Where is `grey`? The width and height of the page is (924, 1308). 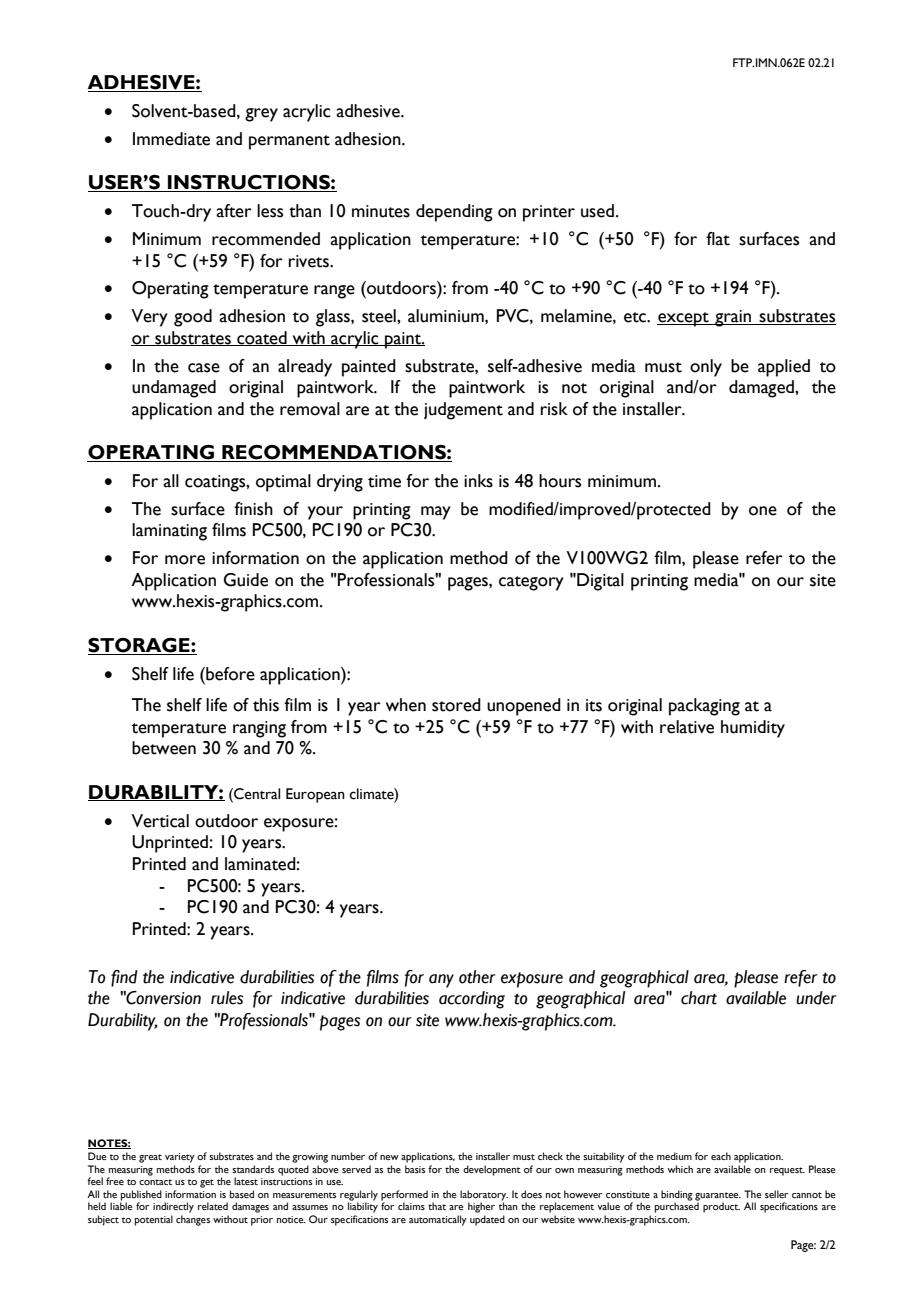 grey is located at coordinates (261, 115).
